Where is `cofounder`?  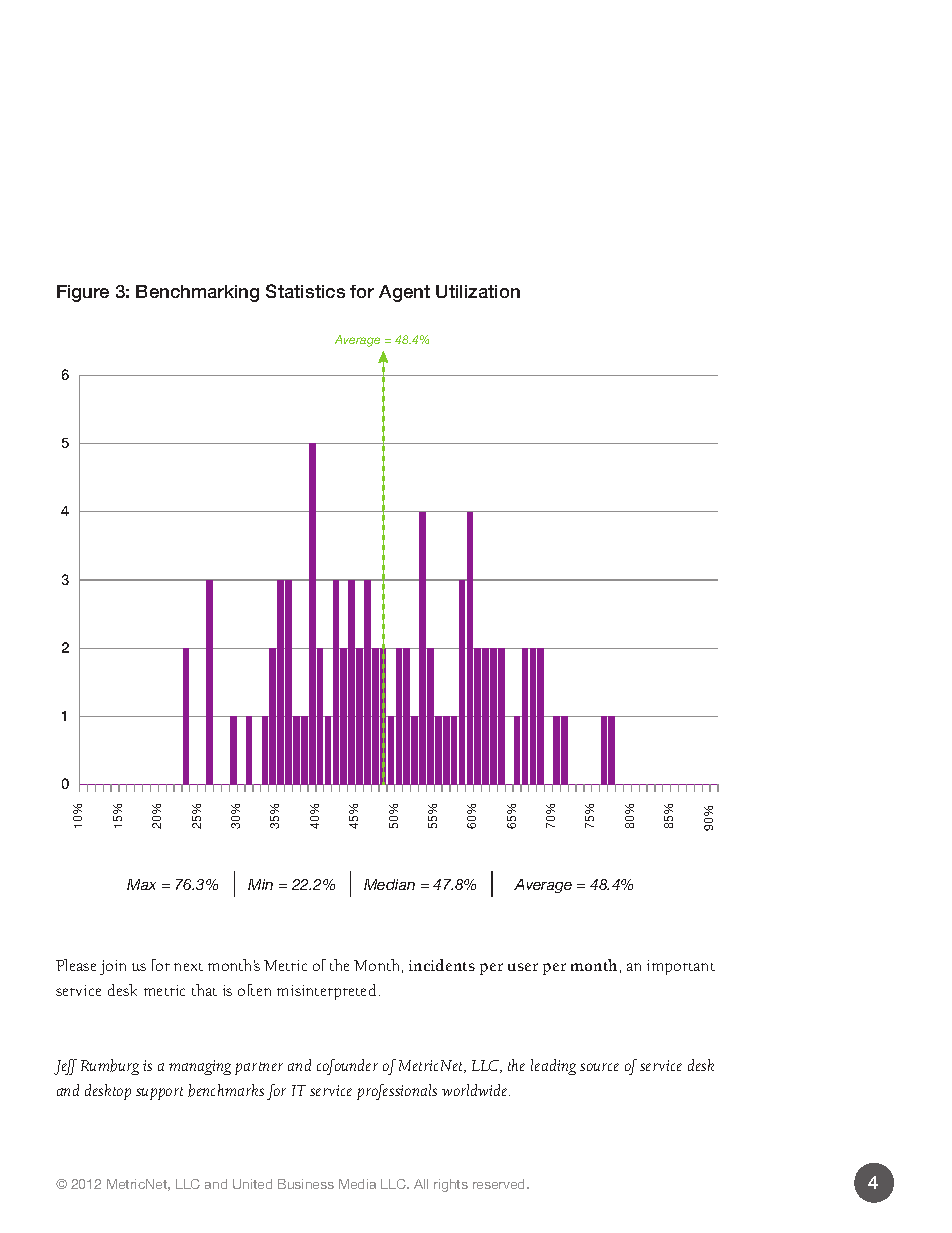
cofounder is located at coordinates (347, 1067).
